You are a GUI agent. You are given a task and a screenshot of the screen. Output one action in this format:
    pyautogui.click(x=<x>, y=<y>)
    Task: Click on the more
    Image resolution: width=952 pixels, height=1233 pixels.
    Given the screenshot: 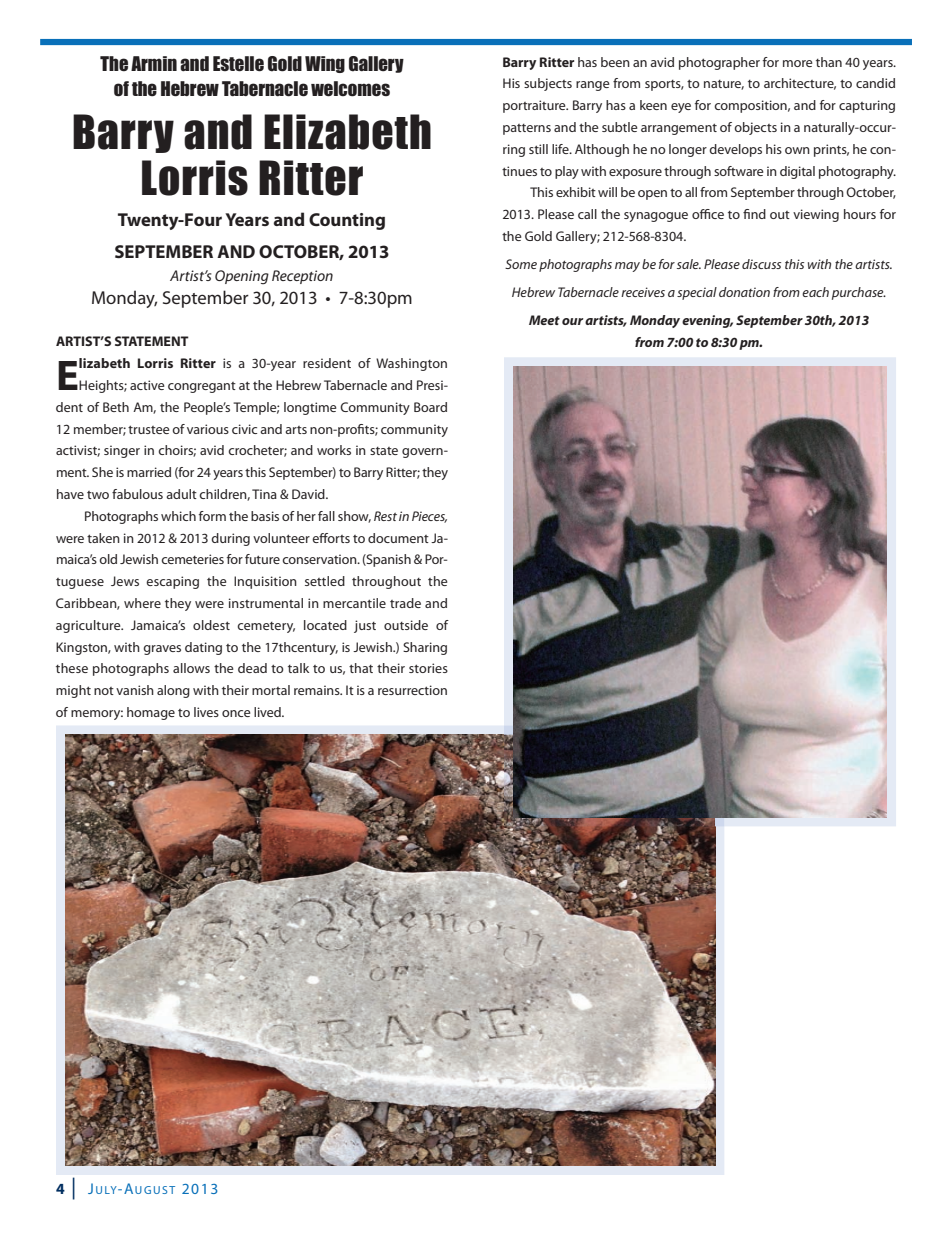 What is the action you would take?
    pyautogui.click(x=798, y=63)
